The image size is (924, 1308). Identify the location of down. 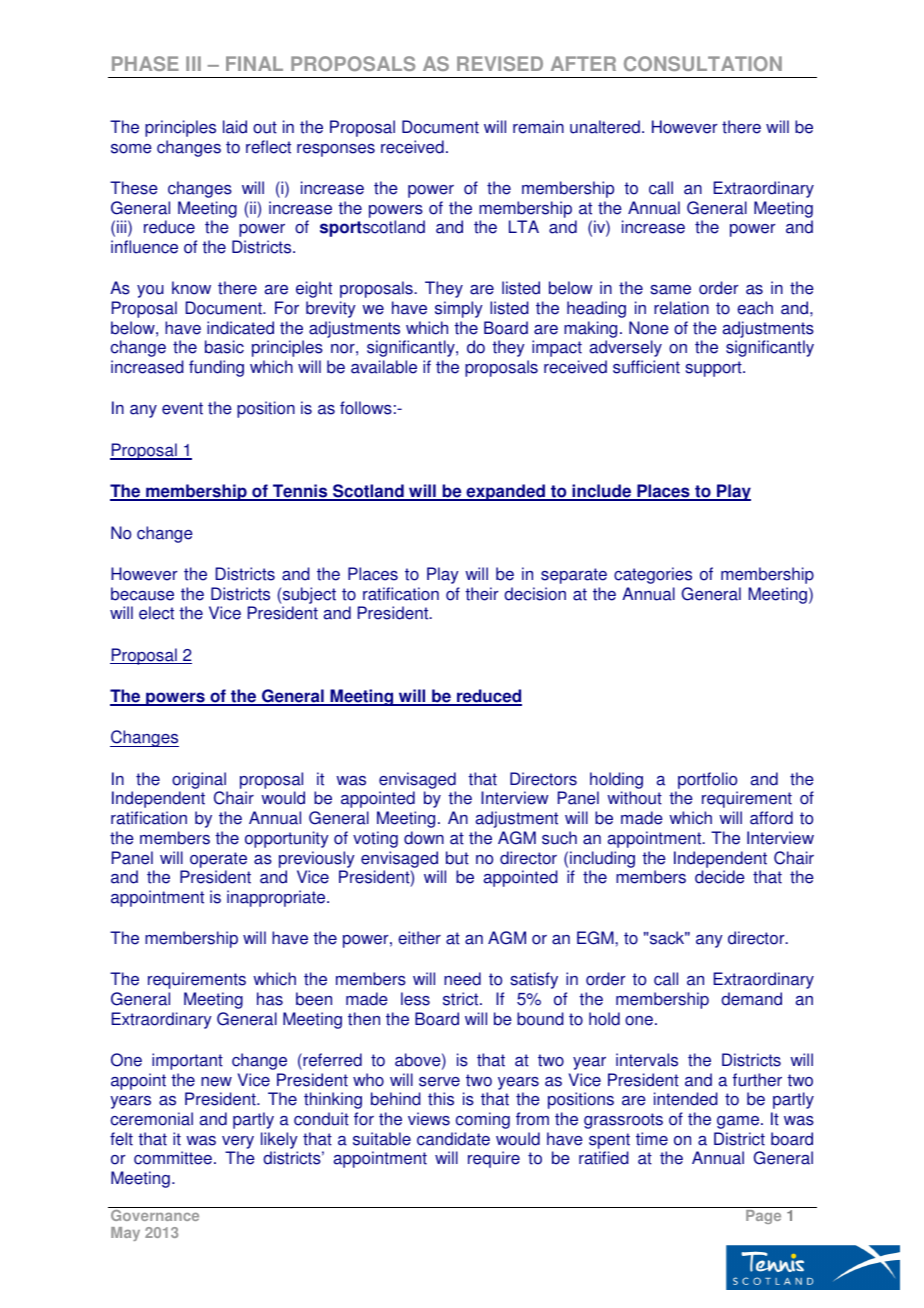
(424, 838).
